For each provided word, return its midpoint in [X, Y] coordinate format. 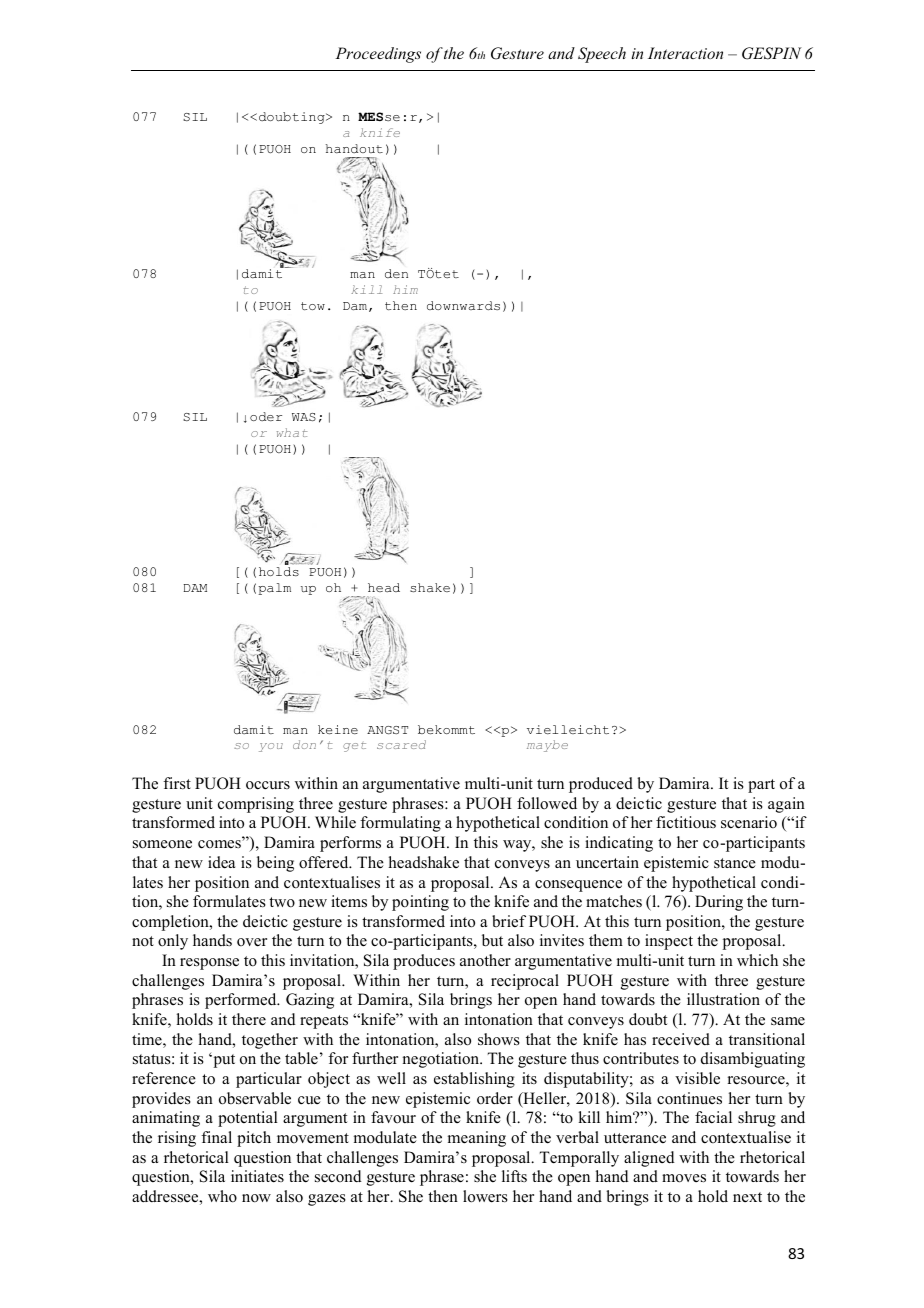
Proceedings [378, 55]
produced [601, 785]
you [271, 747]
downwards [463, 305]
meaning [477, 1139]
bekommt [446, 730]
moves [684, 1178]
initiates [257, 1176]
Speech [602, 55]
